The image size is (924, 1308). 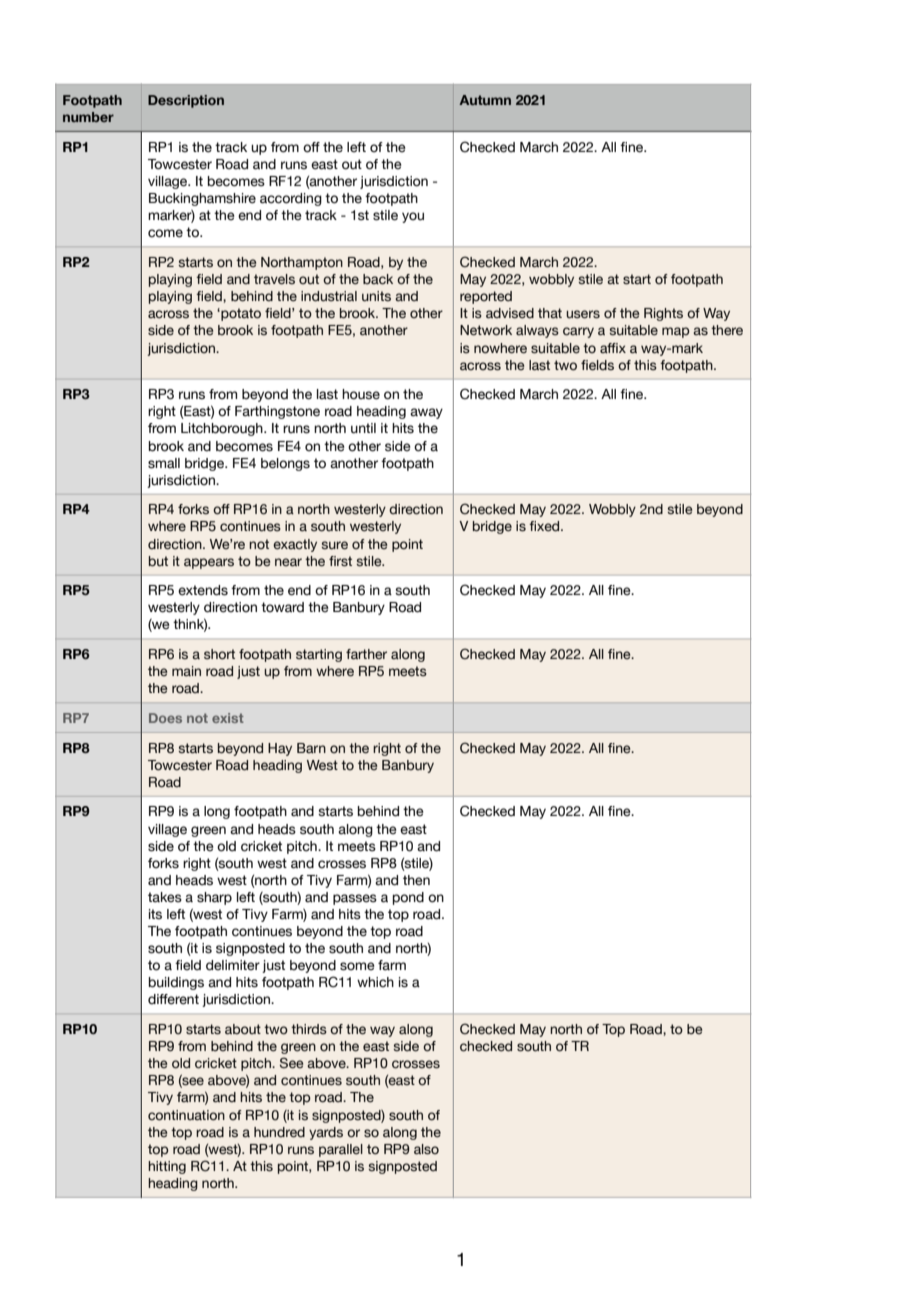 I want to click on Network, so click(x=486, y=330).
